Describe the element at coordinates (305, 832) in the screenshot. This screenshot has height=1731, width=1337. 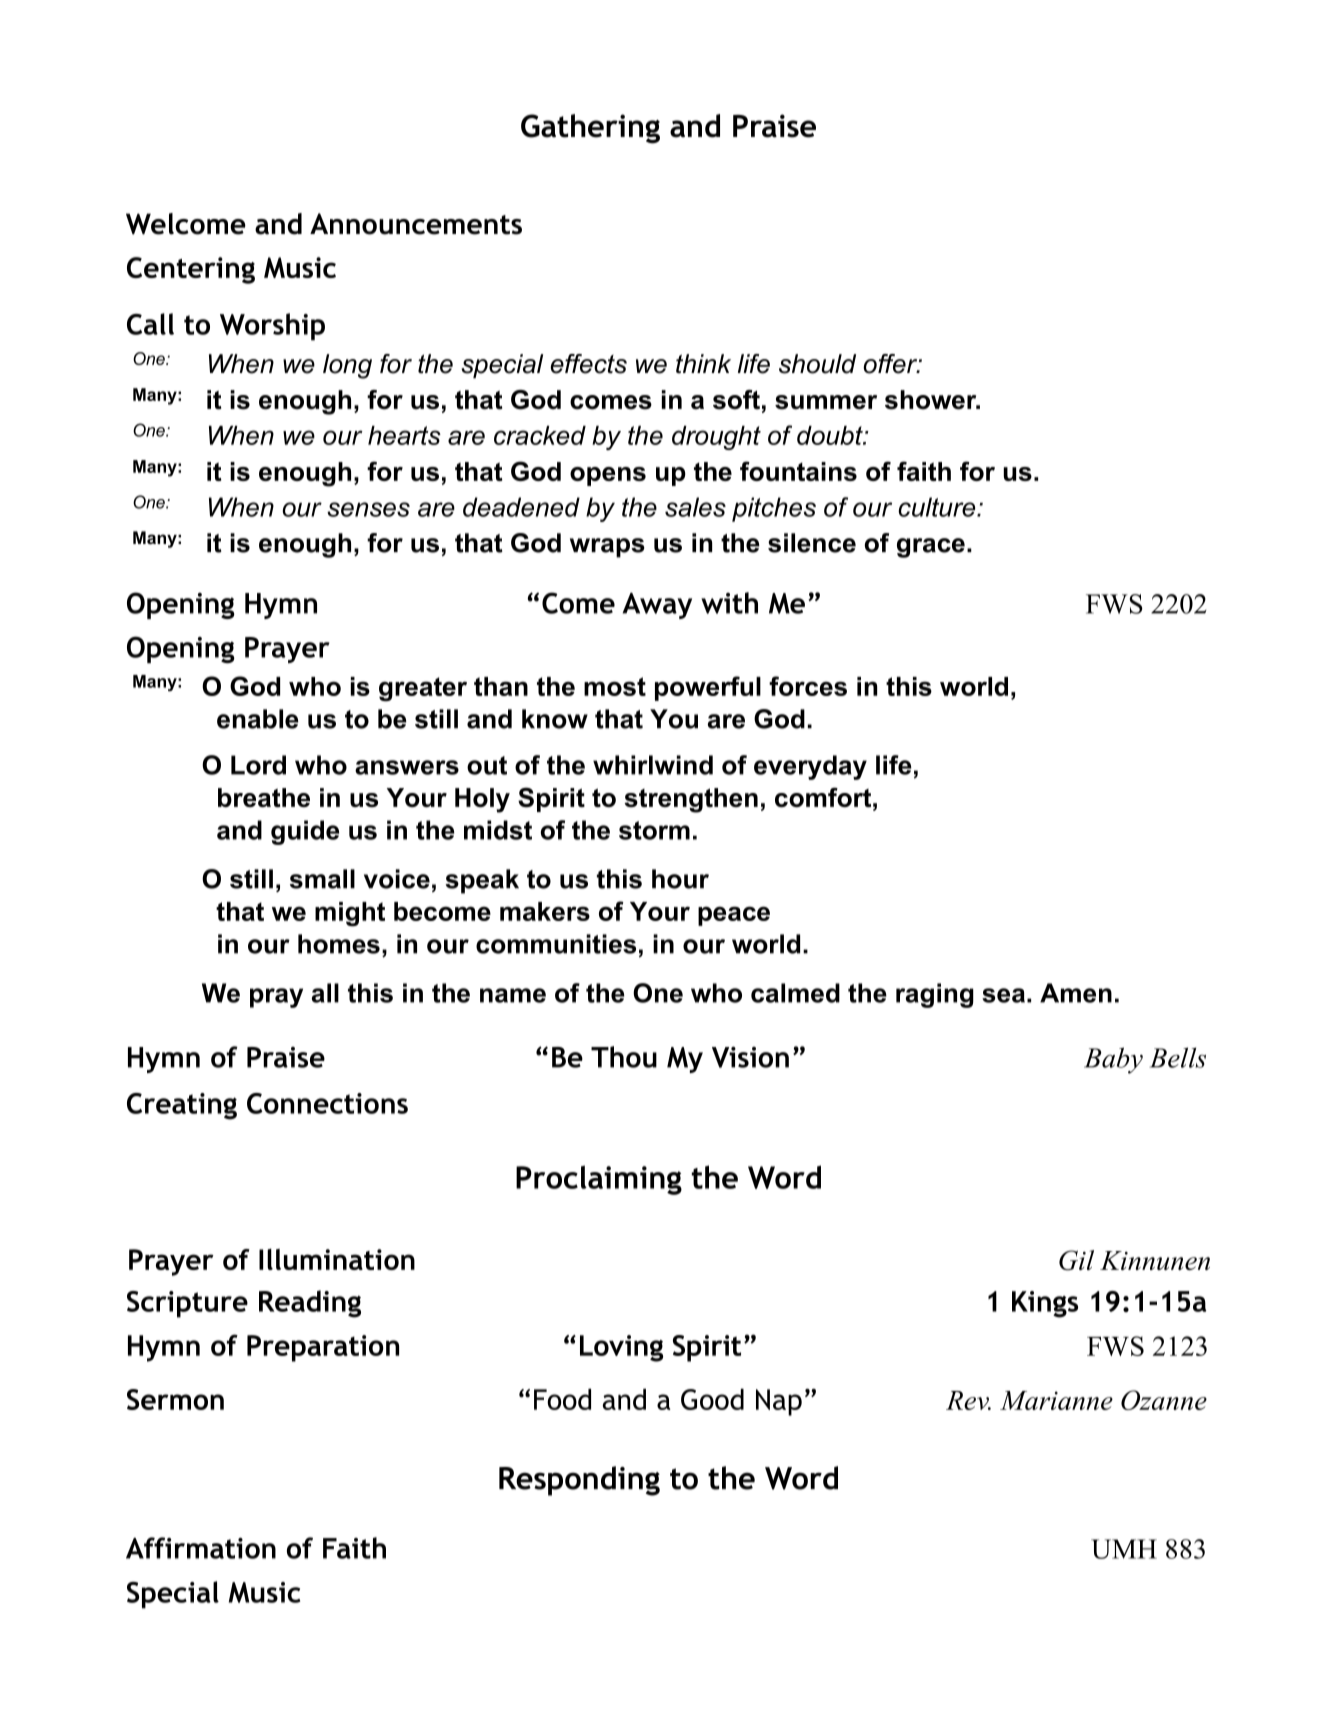
I see `guide` at that location.
